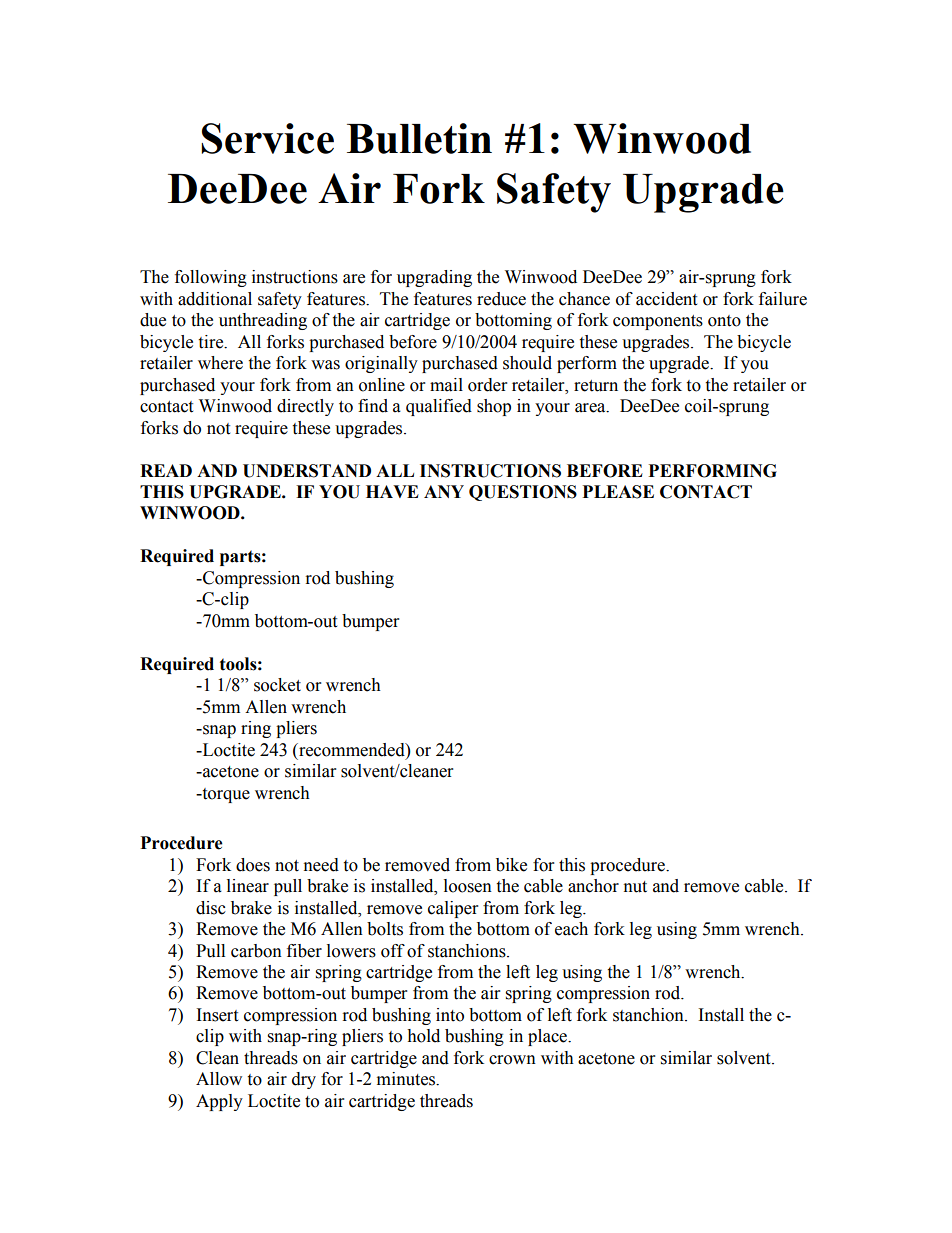  Describe the element at coordinates (419, 138) in the image. I see `Bulletin` at that location.
